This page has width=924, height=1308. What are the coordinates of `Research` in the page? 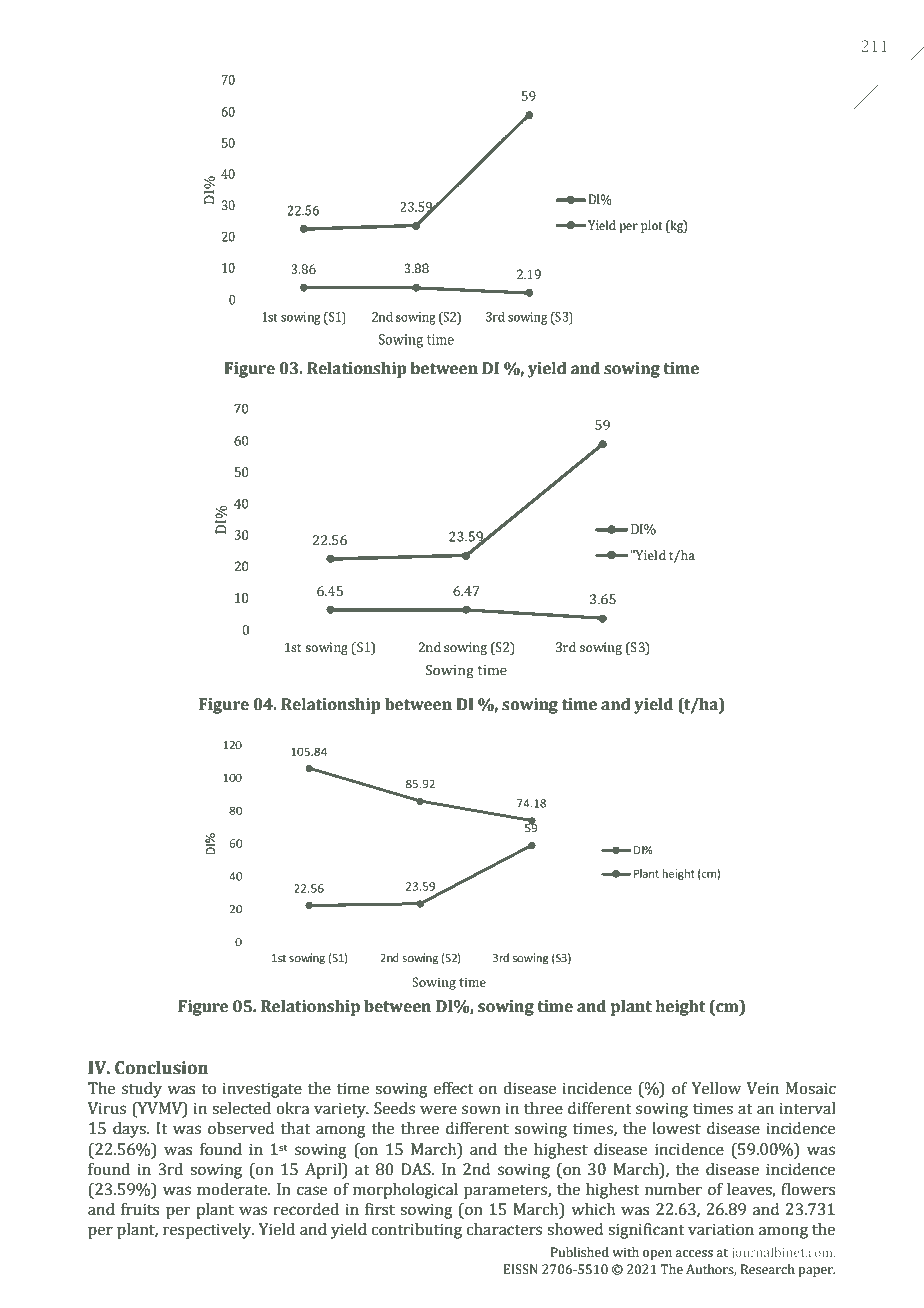 It's located at (768, 1269).
